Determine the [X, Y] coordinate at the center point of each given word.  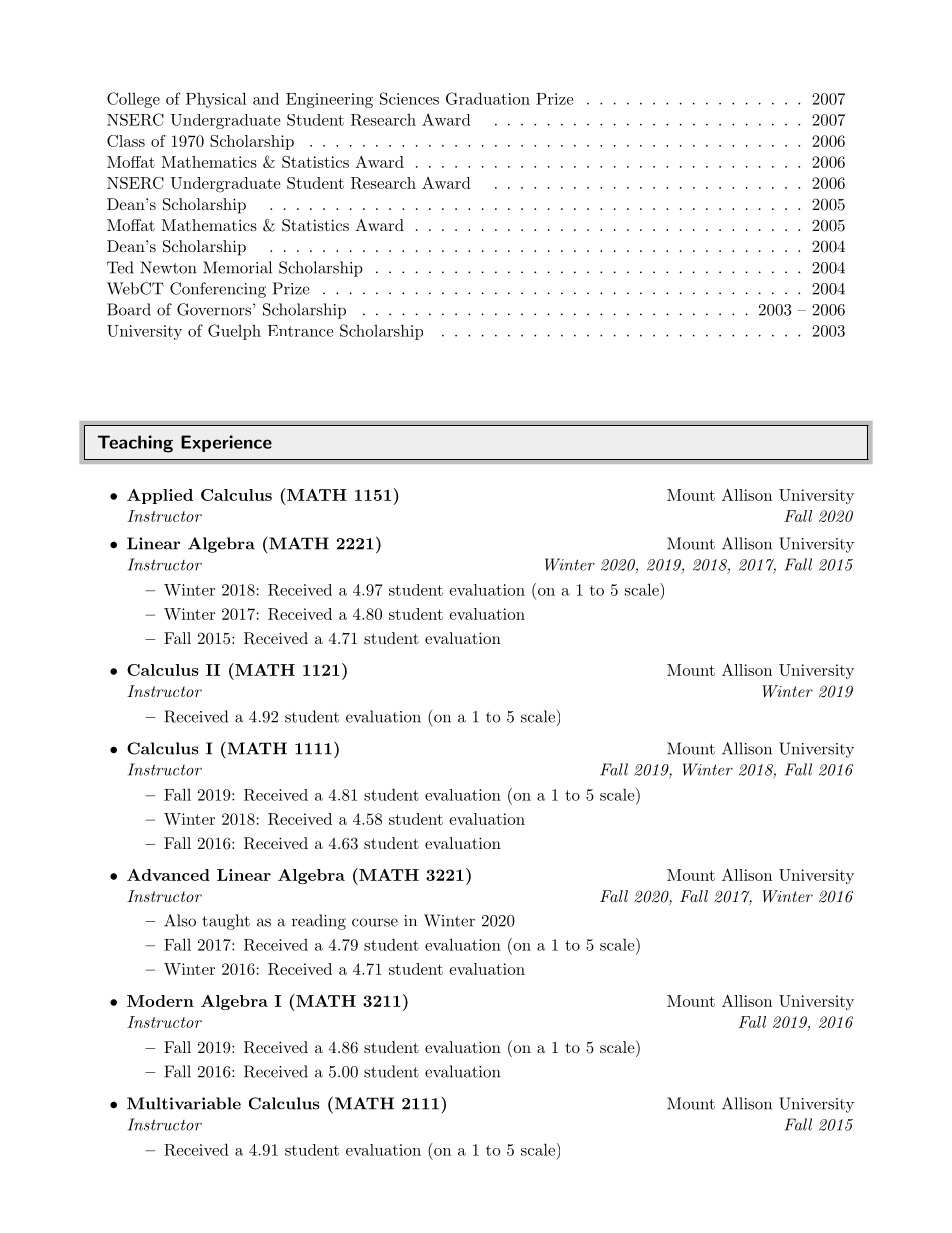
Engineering [329, 100]
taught [226, 922]
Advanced [168, 875]
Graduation [488, 98]
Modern [160, 1001]
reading [319, 922]
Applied [160, 496]
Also [180, 920]
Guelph [234, 332]
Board [129, 309]
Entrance [300, 331]
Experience [226, 443]
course [375, 922]
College [133, 100]
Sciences [409, 98]
